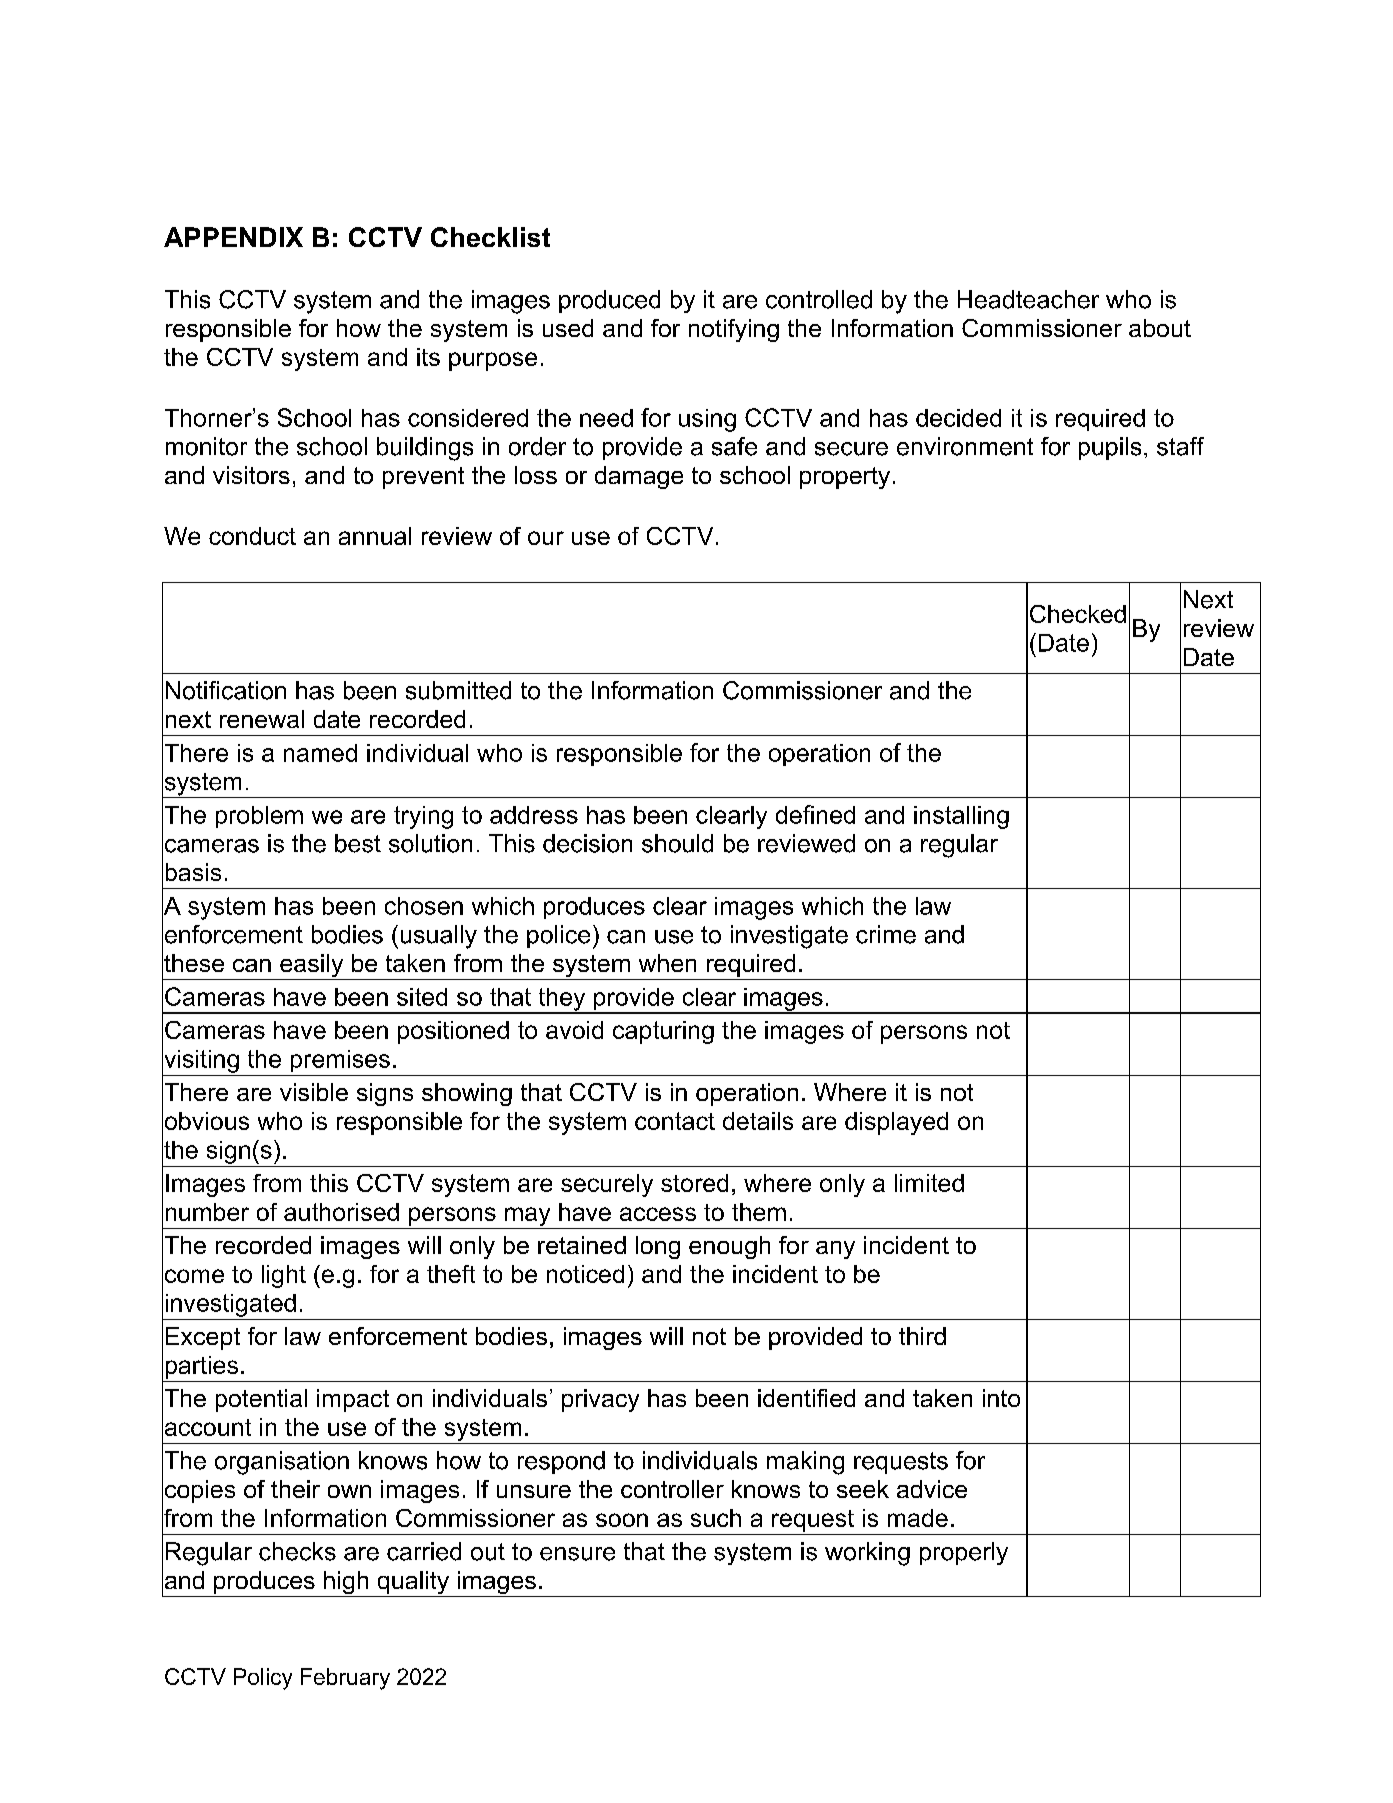 Image resolution: width=1393 pixels, height=1803 pixels. What do you see at coordinates (694, 1183) in the document?
I see `stored` at bounding box center [694, 1183].
